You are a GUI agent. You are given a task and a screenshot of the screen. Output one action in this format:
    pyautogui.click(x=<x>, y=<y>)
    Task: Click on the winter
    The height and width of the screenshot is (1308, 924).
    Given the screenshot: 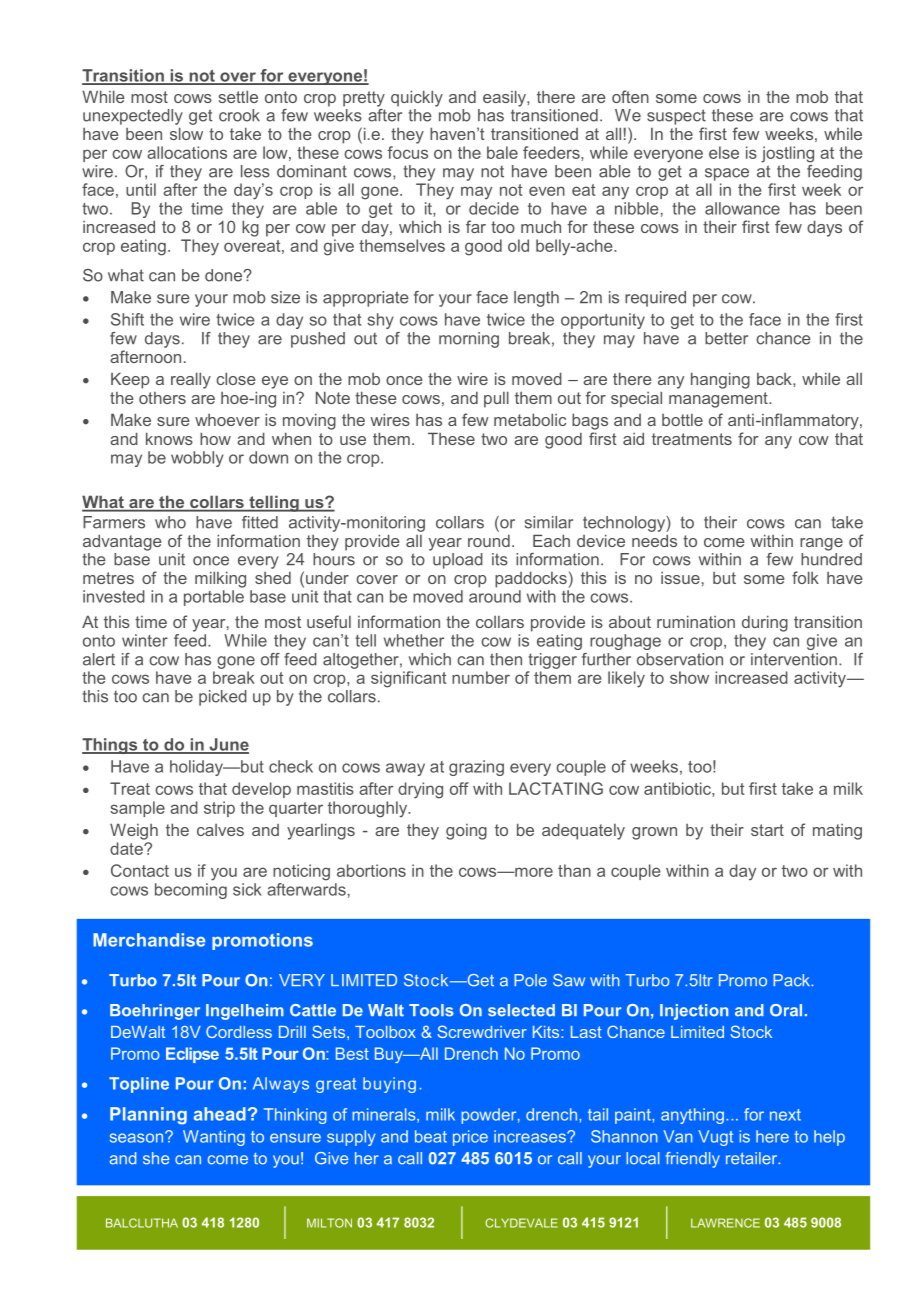 What is the action you would take?
    pyautogui.click(x=145, y=640)
